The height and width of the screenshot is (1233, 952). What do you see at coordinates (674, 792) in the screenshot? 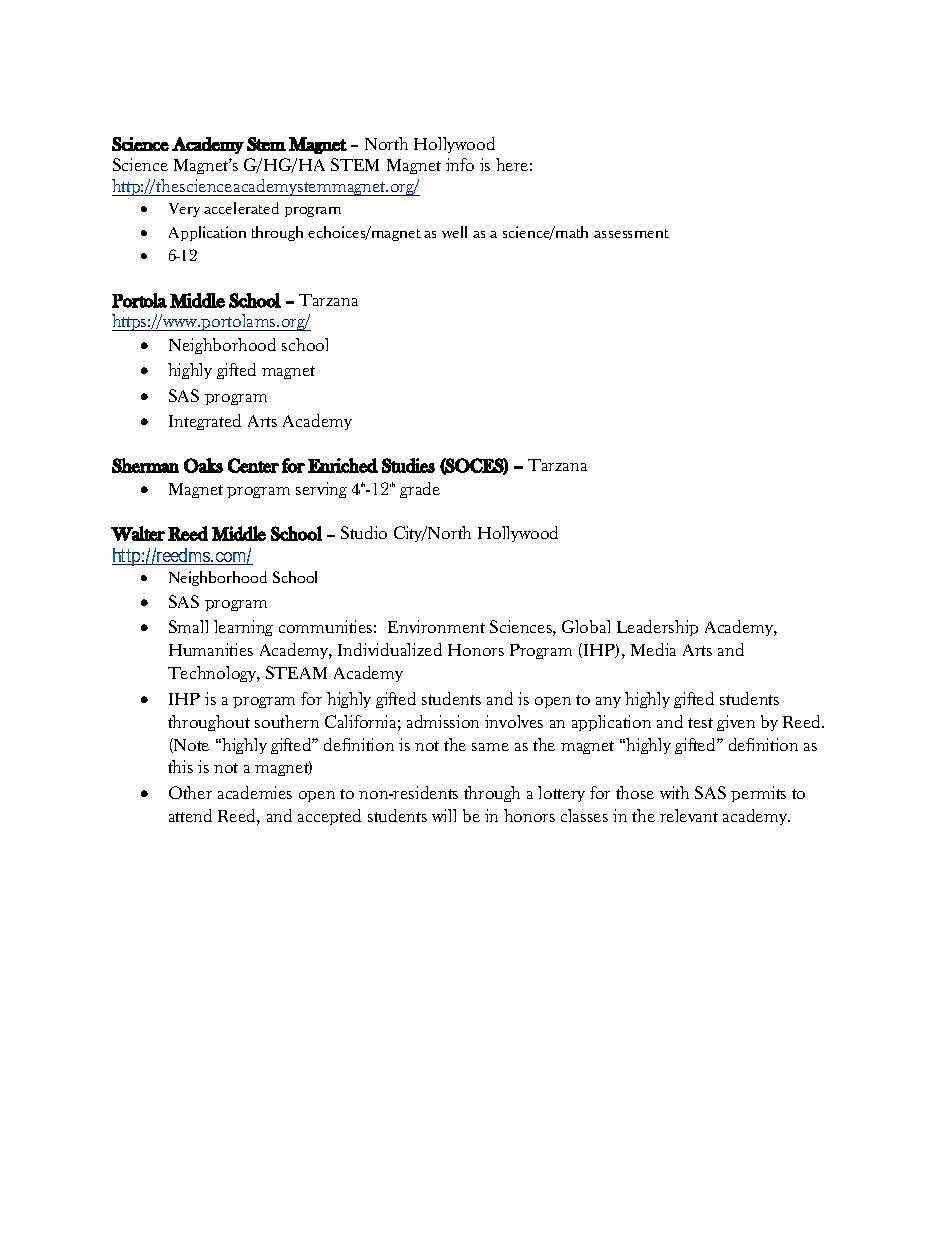
I see `with` at bounding box center [674, 792].
